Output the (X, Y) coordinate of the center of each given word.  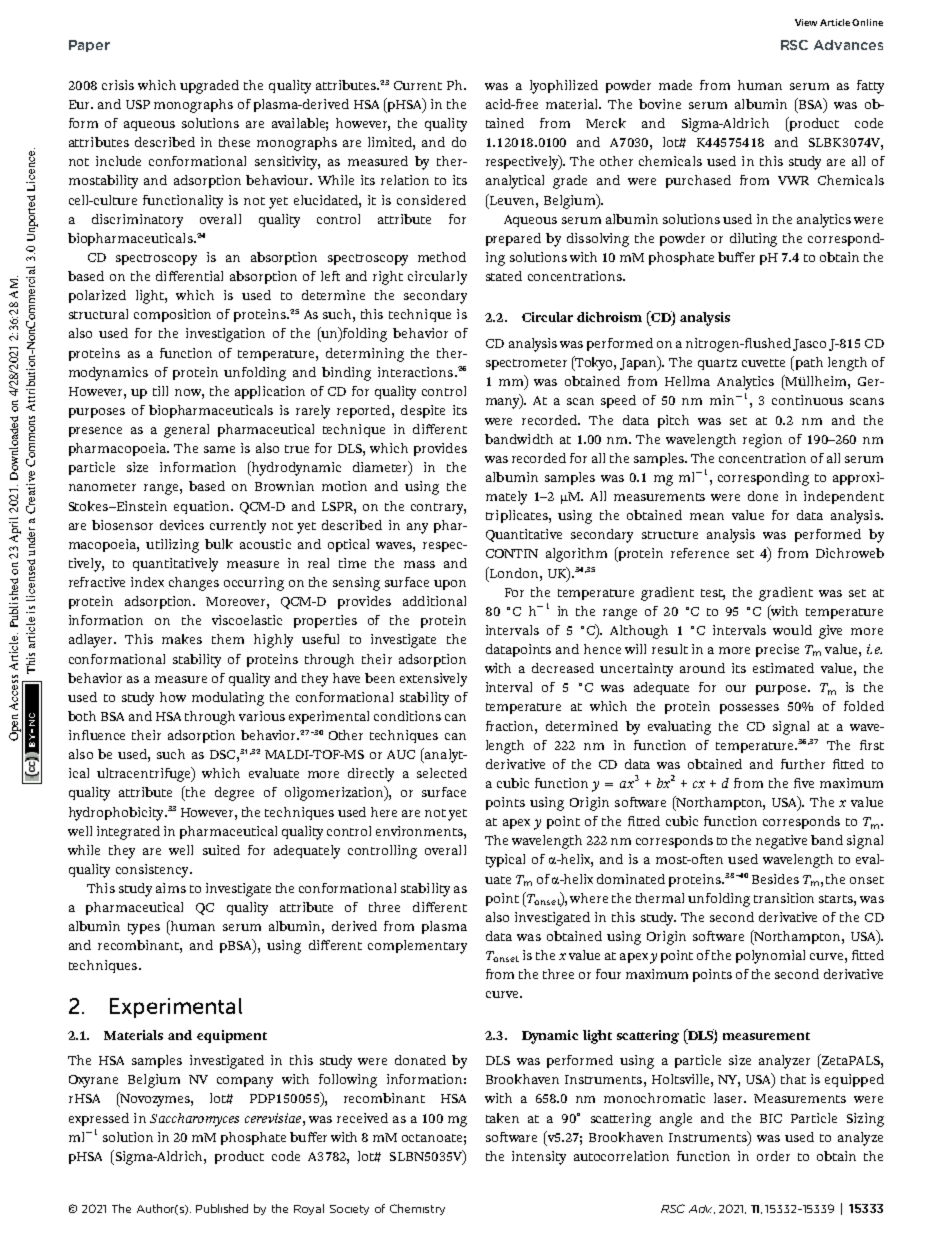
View (806, 22)
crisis (118, 85)
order (773, 1156)
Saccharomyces (194, 1120)
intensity (539, 1158)
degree (234, 794)
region (762, 441)
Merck (606, 123)
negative (781, 842)
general (186, 431)
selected (442, 773)
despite (423, 411)
